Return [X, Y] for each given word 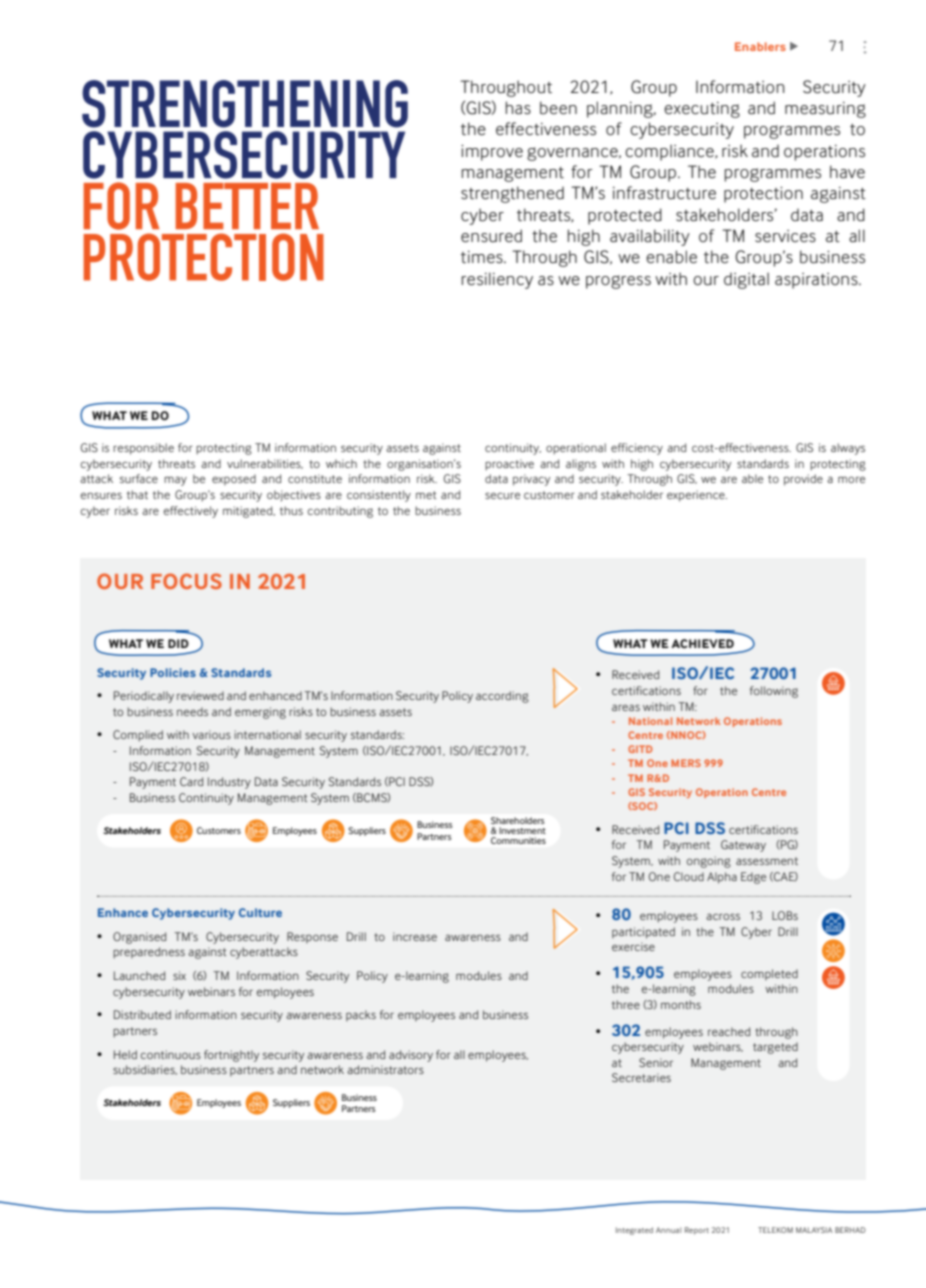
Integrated [634, 1231]
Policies [173, 672]
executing [702, 110]
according [502, 697]
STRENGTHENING [245, 104]
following [774, 692]
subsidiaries [145, 1070]
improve [492, 153]
